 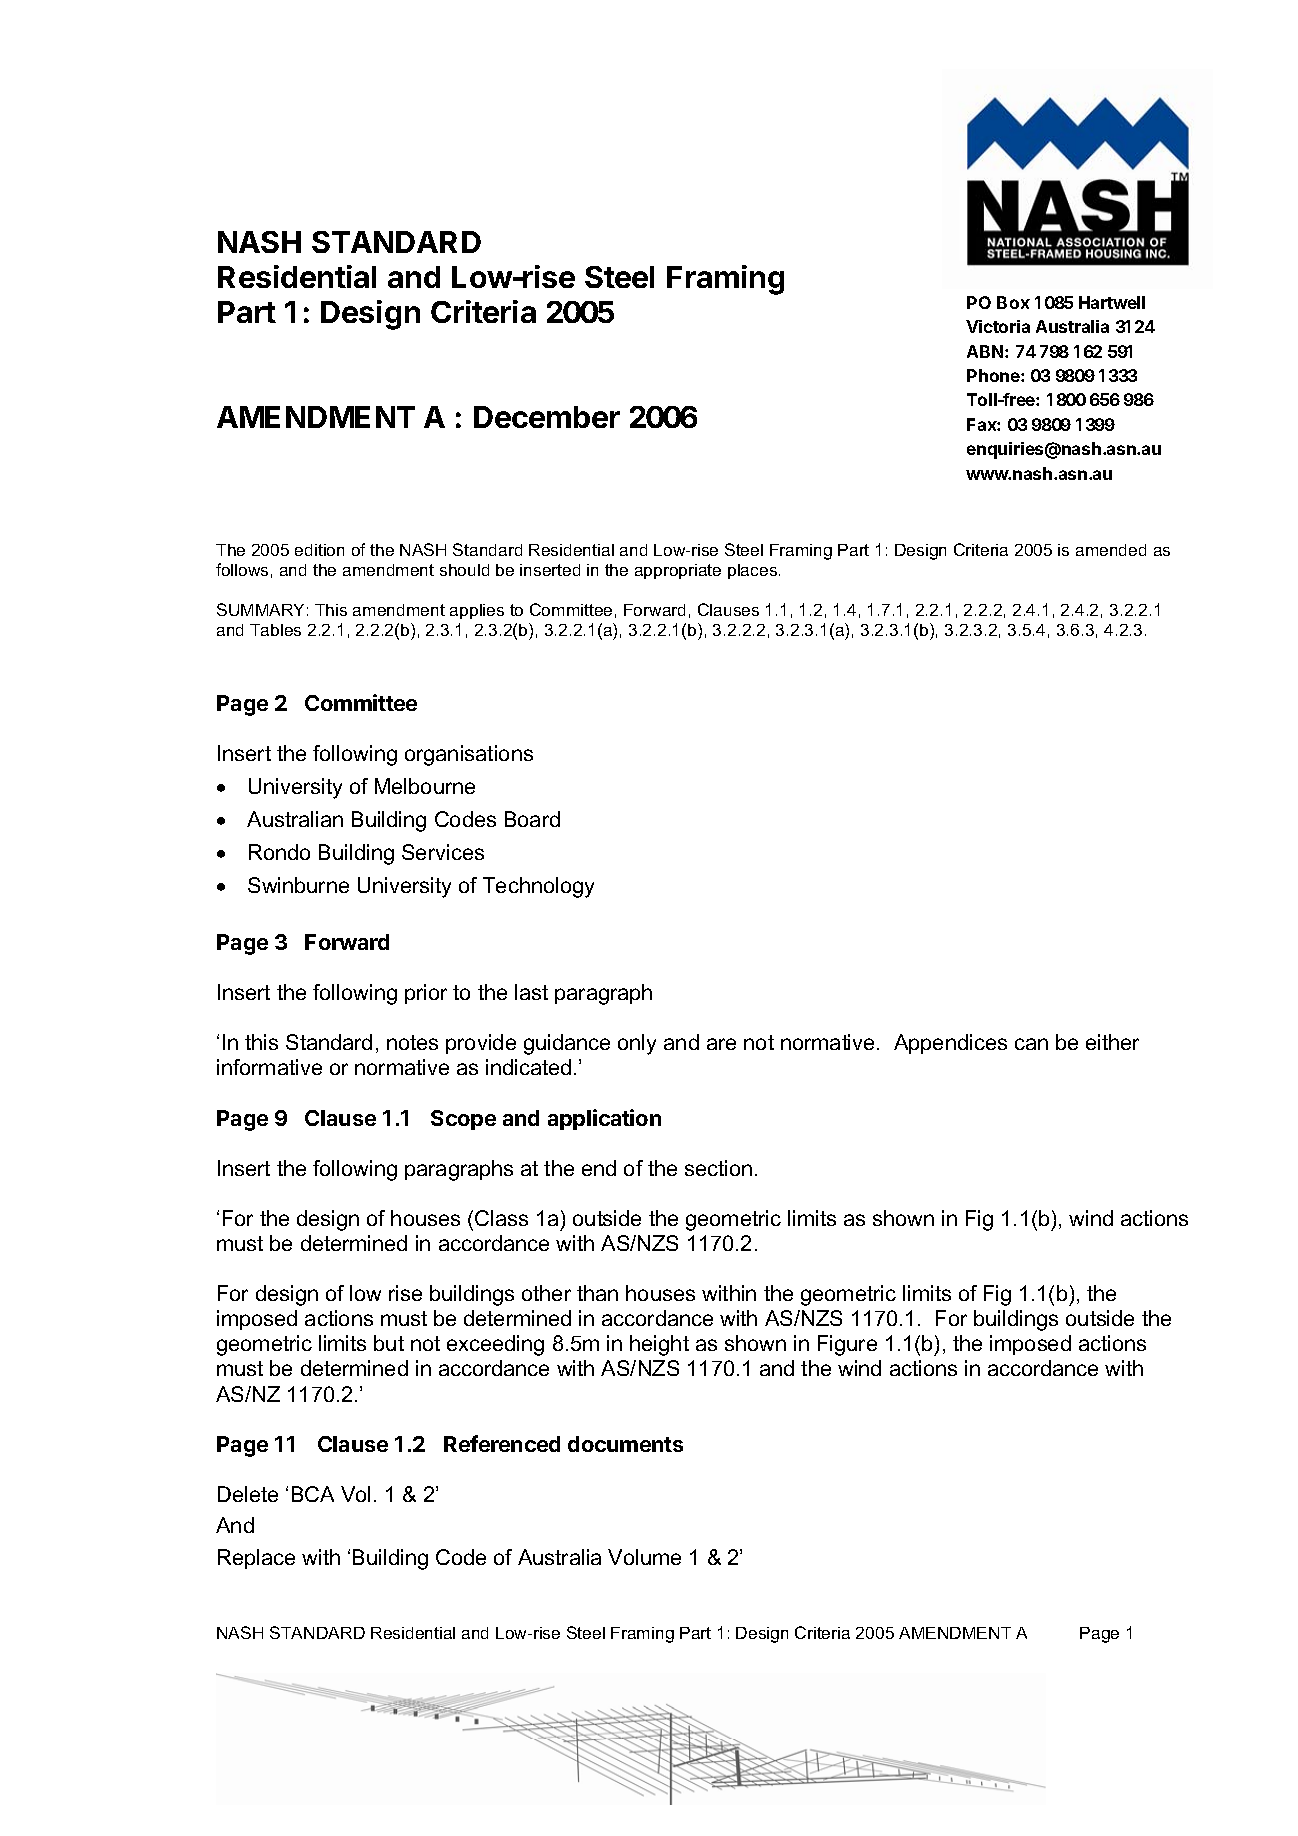 I want to click on can, so click(x=1031, y=1044).
